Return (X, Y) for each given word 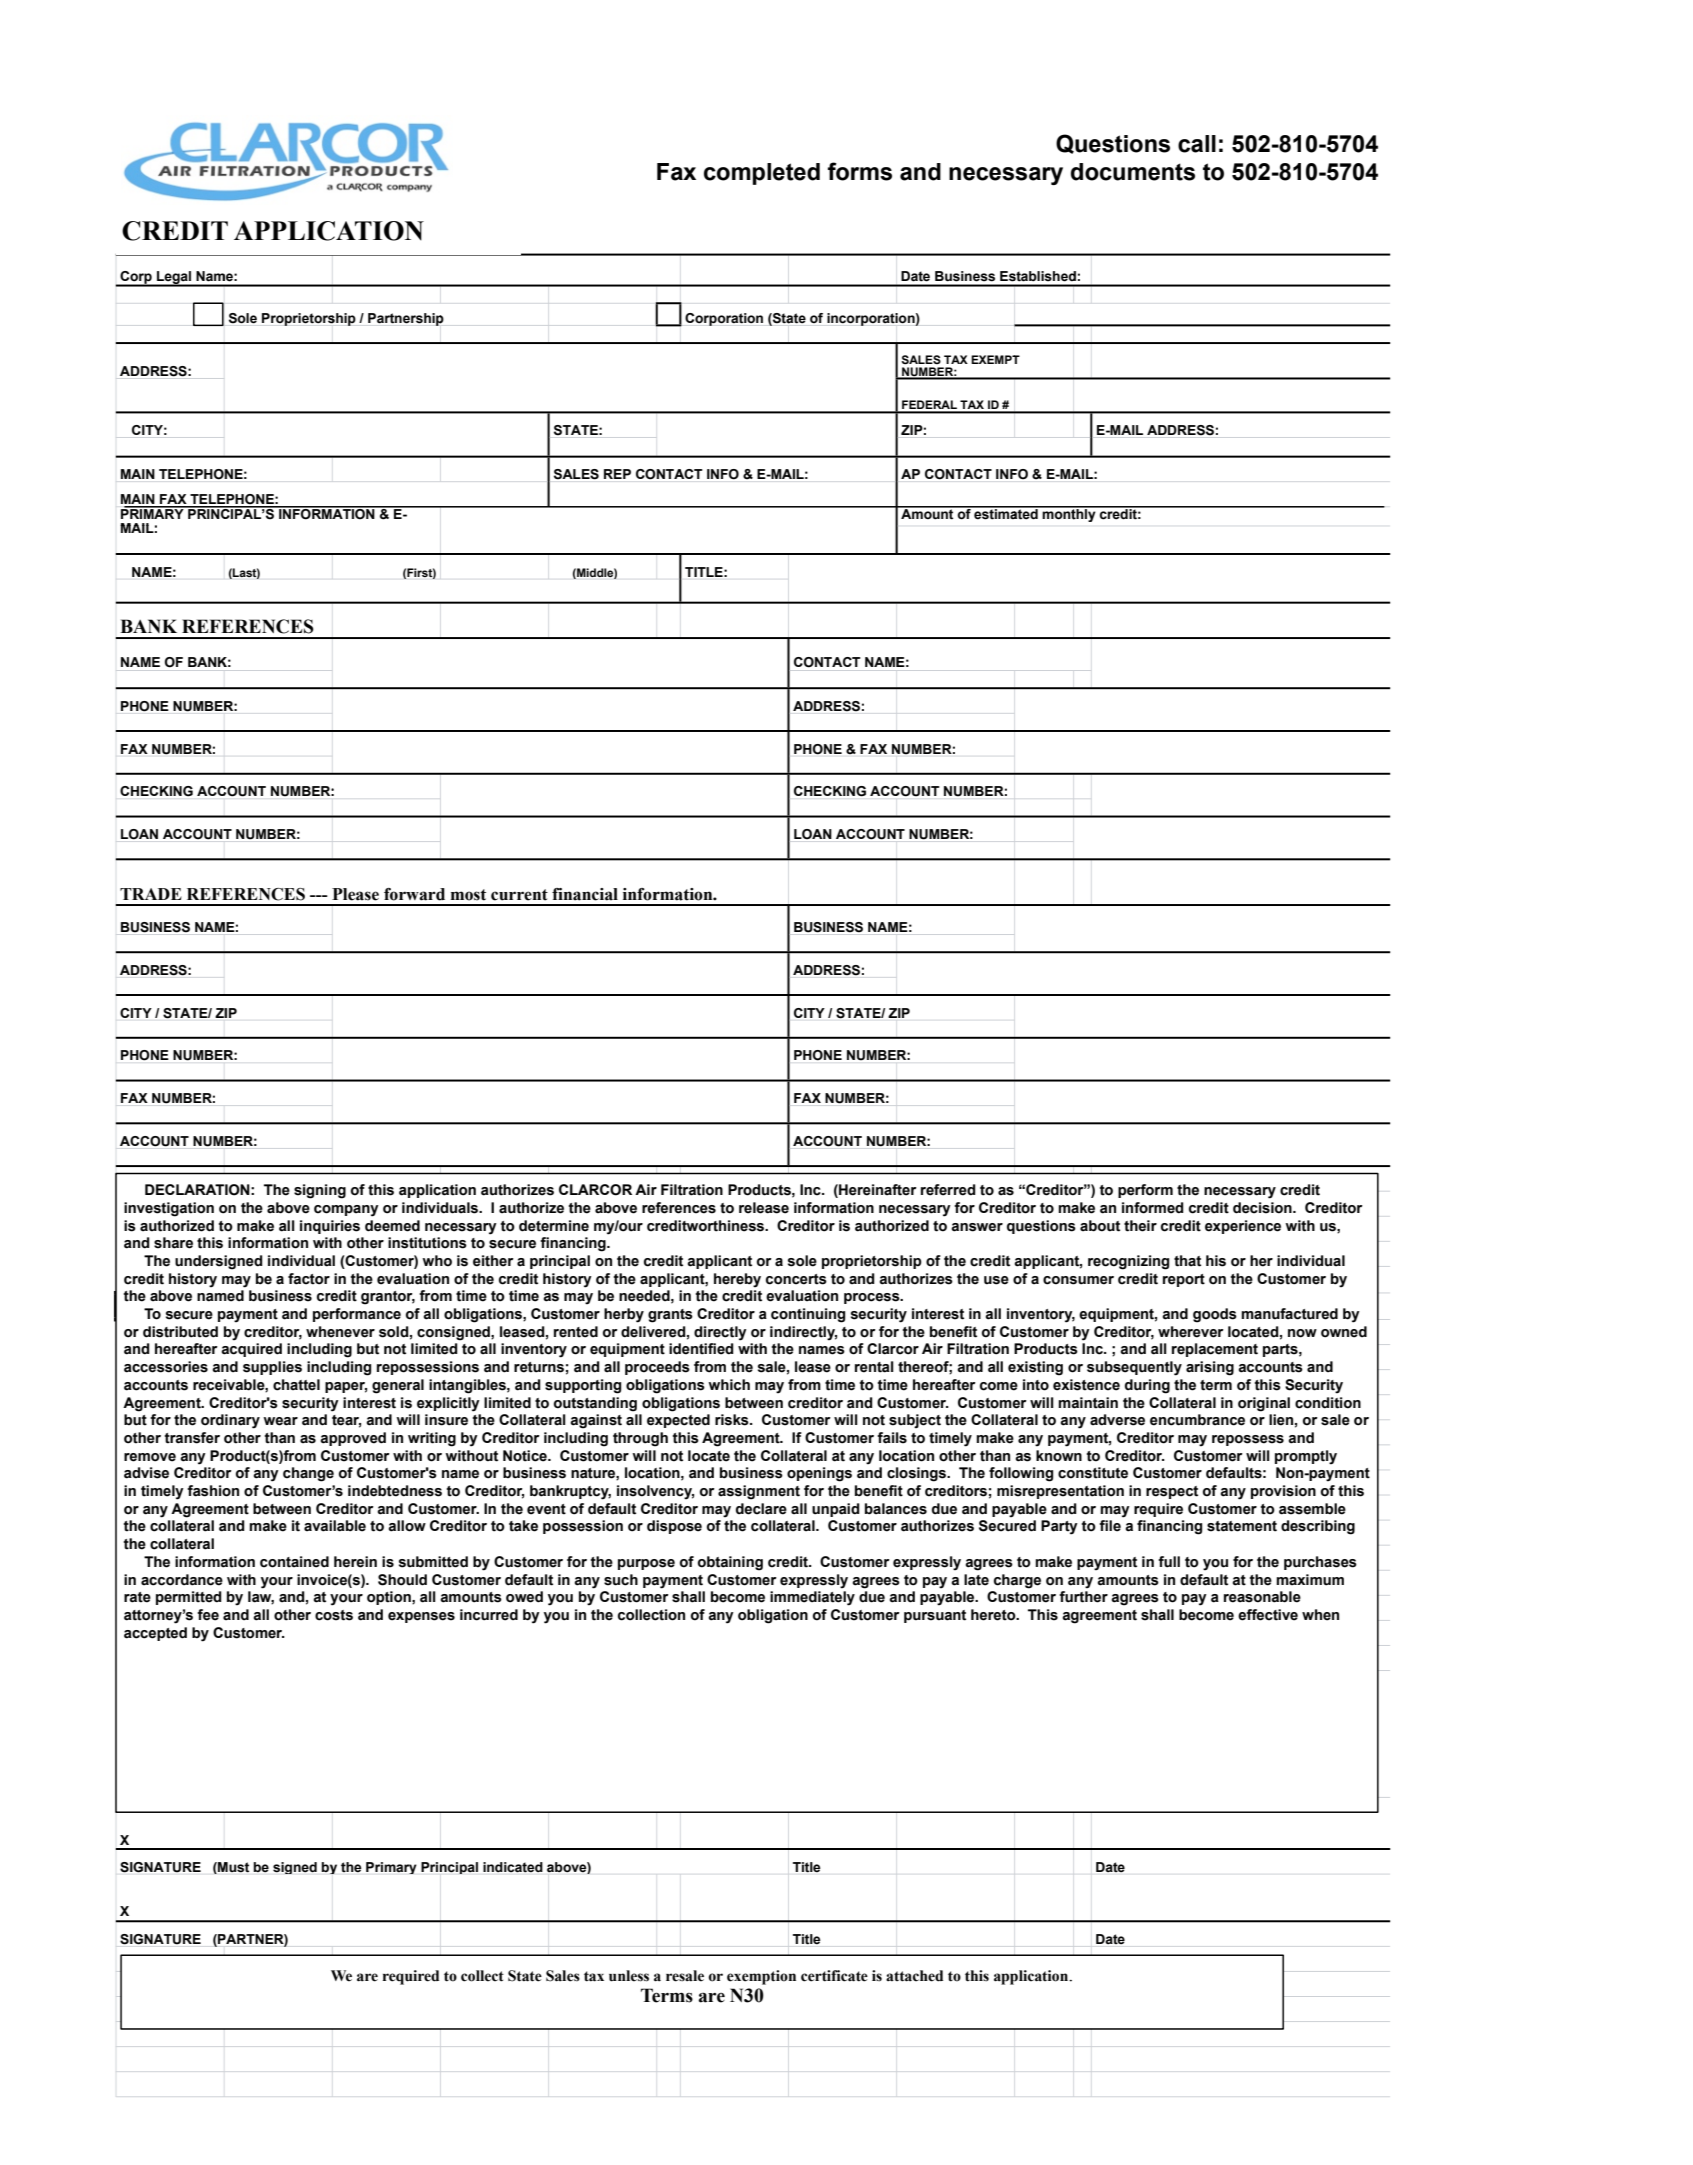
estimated (1006, 513)
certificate (834, 1976)
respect (1172, 1492)
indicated (513, 1867)
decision (1263, 1208)
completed (762, 174)
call (1197, 144)
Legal (174, 278)
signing (320, 1191)
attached (914, 1976)
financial (585, 894)
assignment (759, 1492)
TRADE (151, 894)
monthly (1069, 514)
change (308, 1474)
